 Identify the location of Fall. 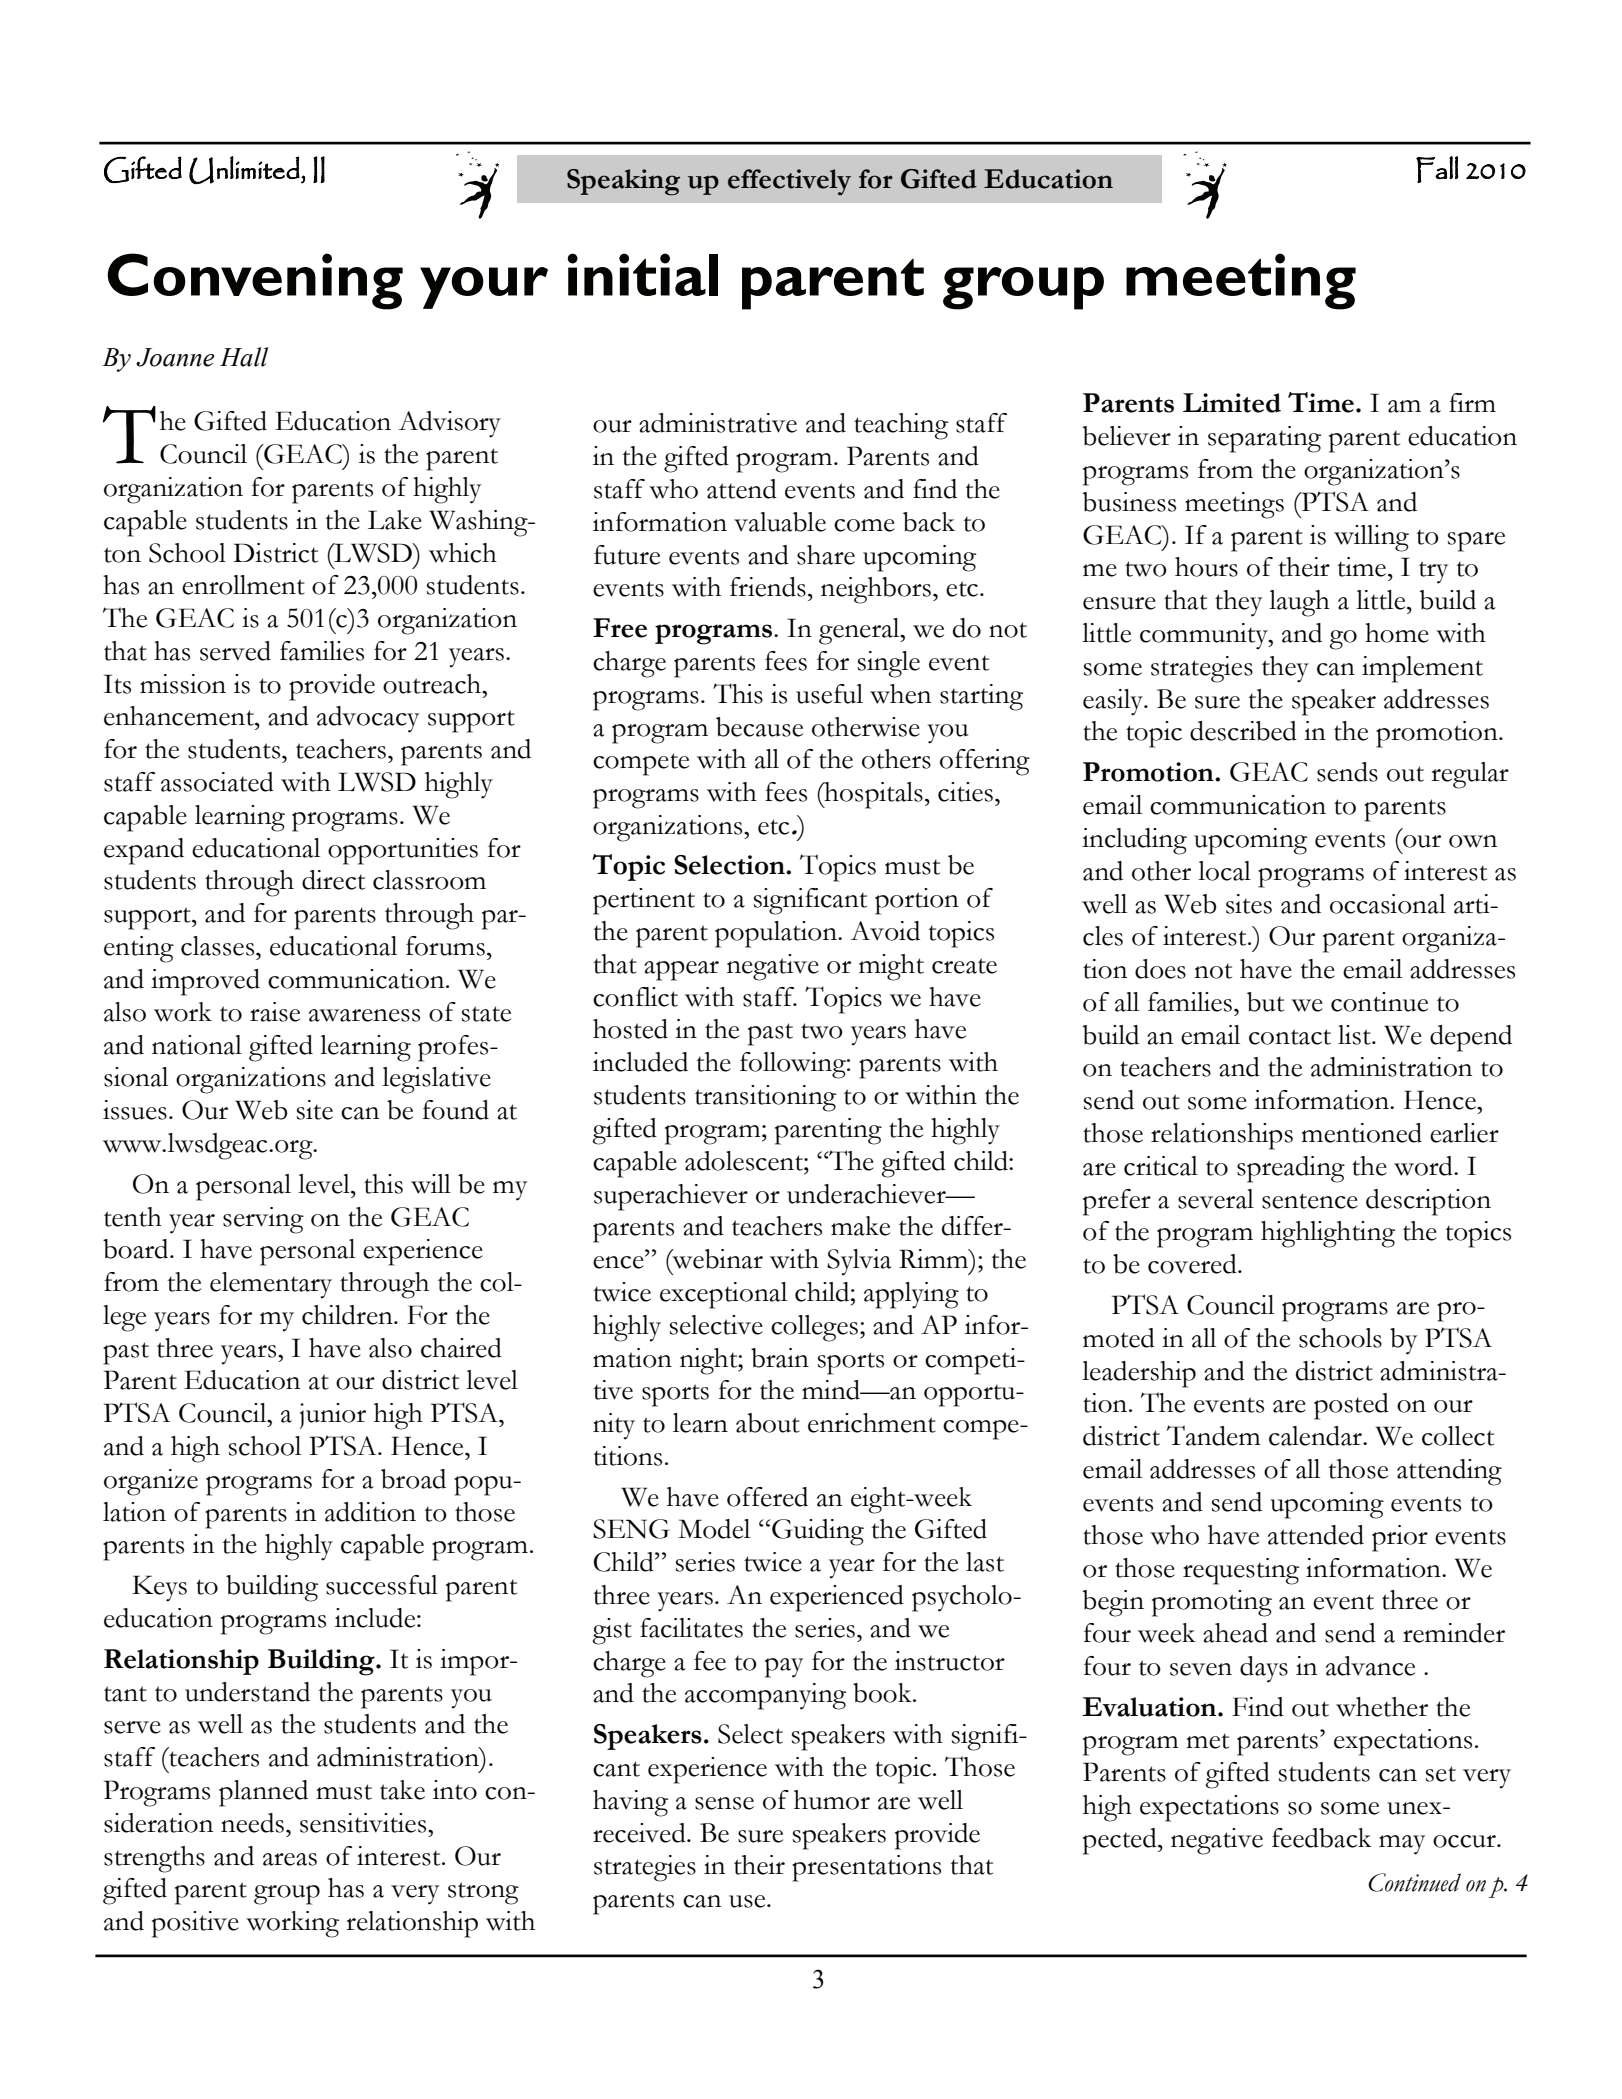
(1437, 169).
